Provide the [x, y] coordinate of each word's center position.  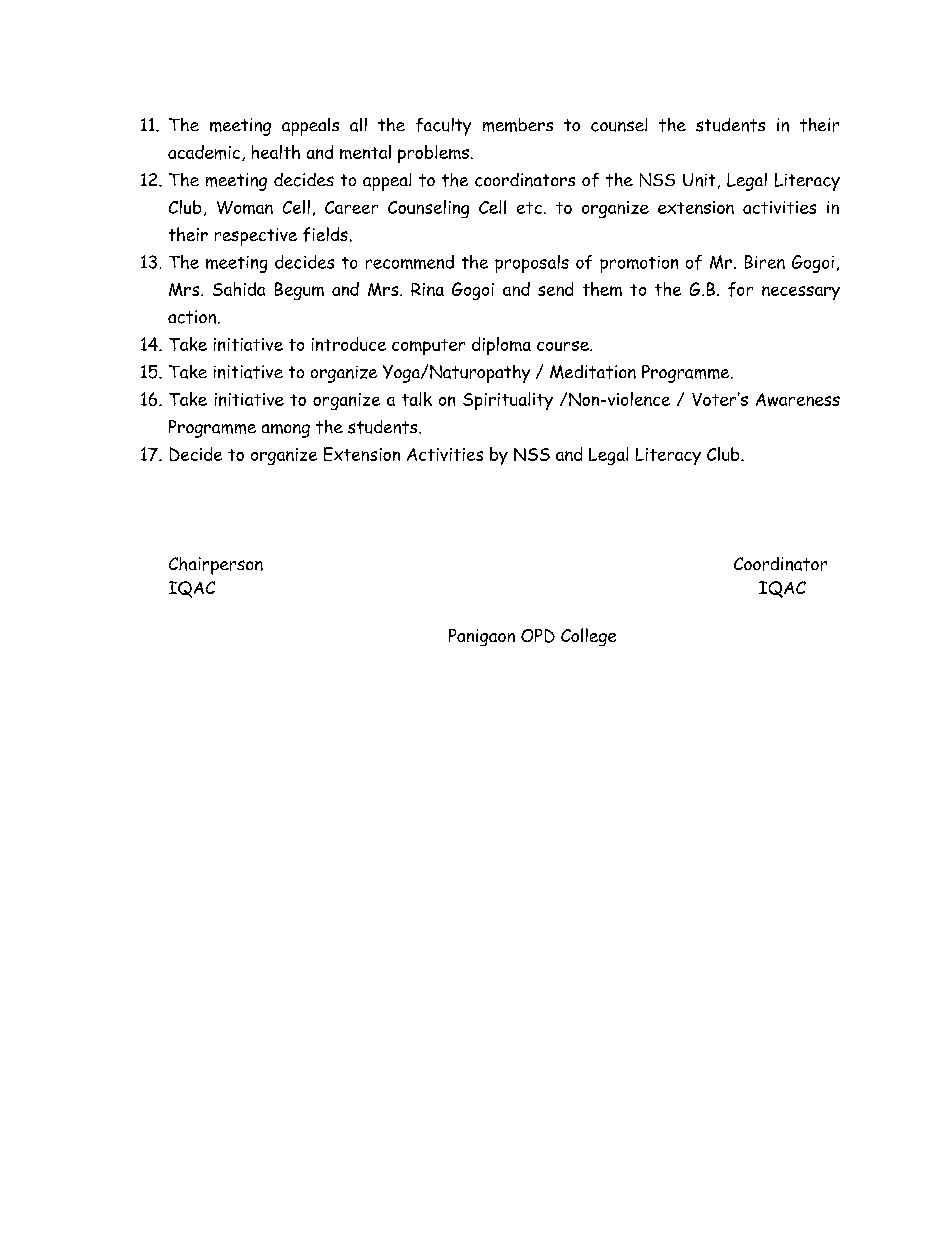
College [588, 637]
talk [417, 399]
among [286, 431]
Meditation [593, 372]
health [276, 152]
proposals [532, 264]
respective [256, 237]
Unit [699, 180]
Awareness [798, 399]
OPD [538, 636]
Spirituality [508, 401]
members [518, 125]
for [740, 289]
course [564, 346]
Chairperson [216, 566]
